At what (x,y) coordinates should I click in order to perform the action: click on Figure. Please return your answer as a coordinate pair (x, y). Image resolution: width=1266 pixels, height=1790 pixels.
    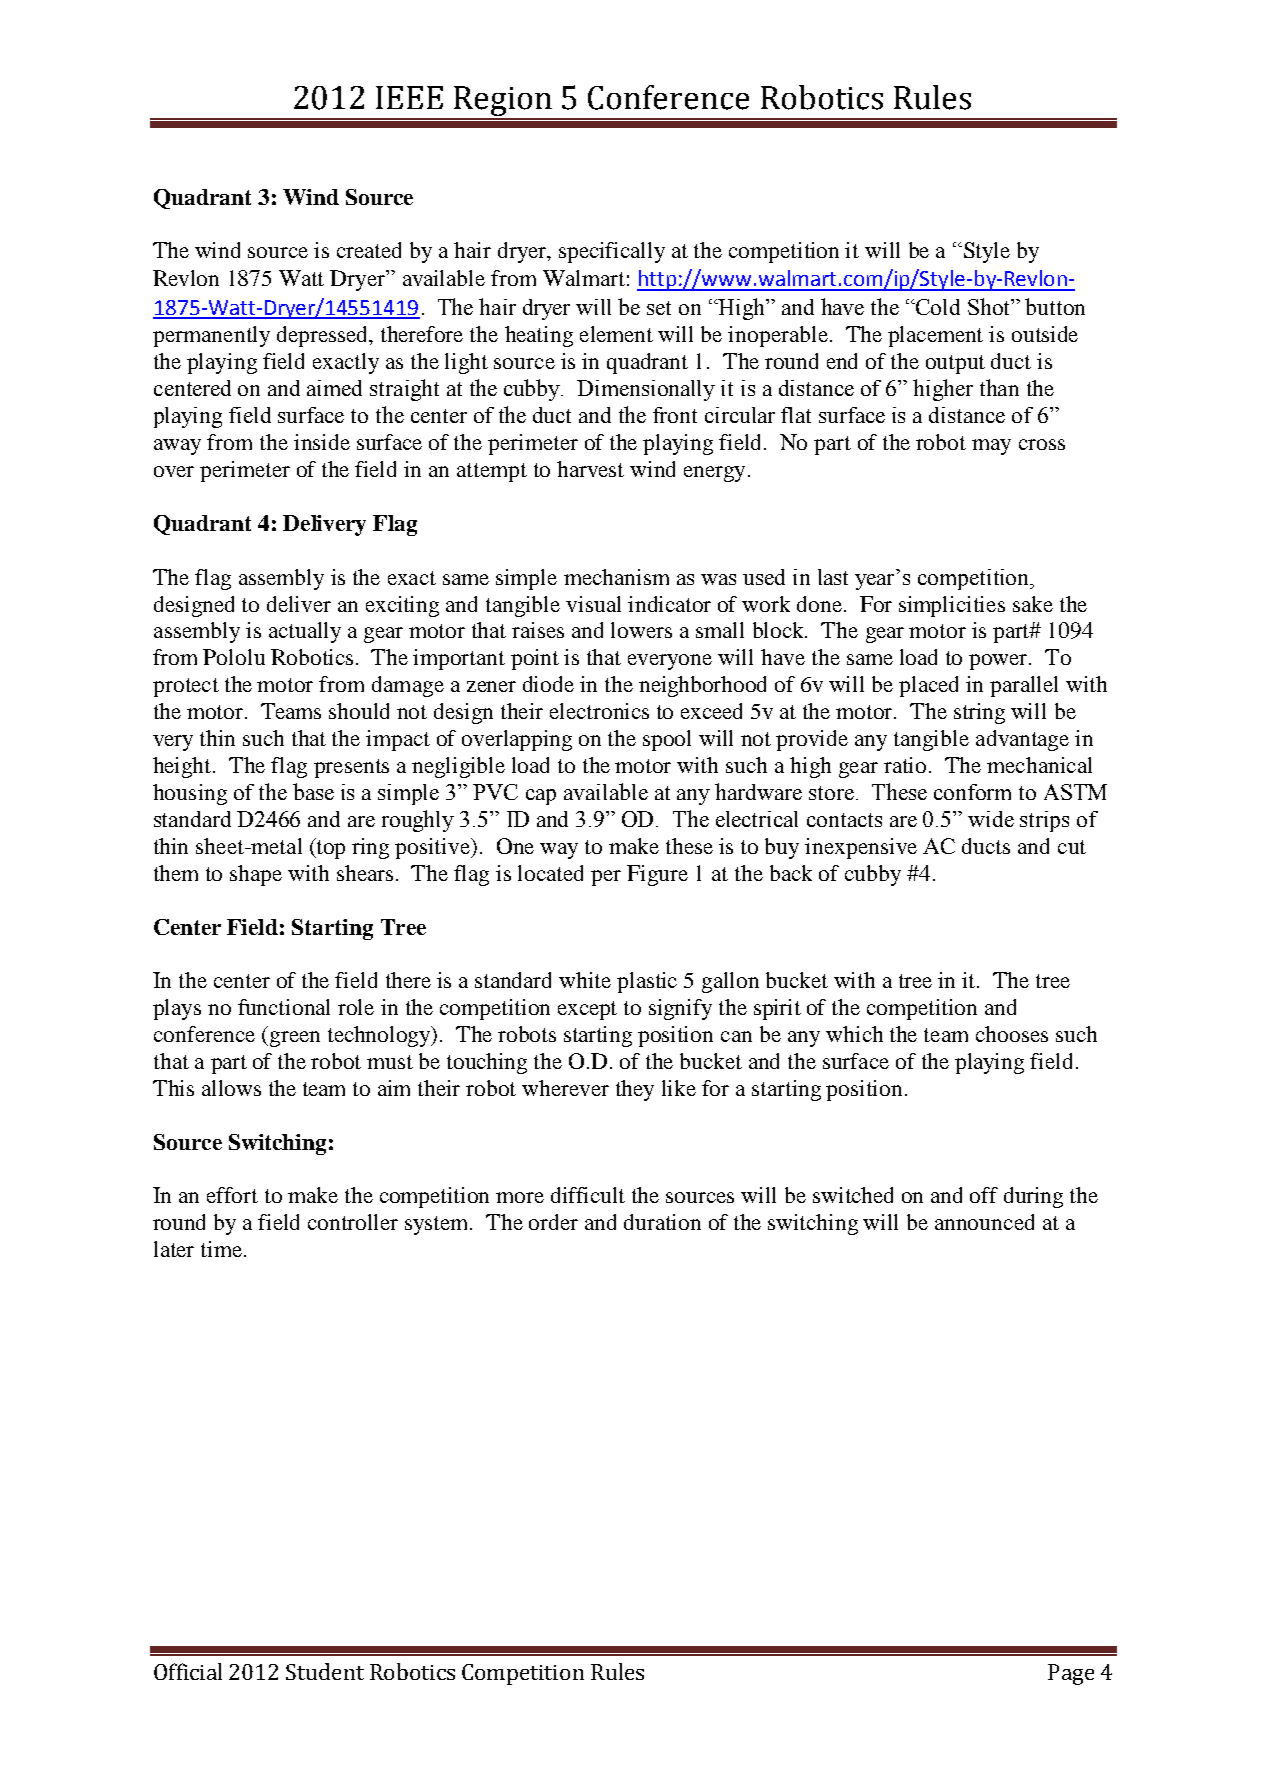
    Looking at the image, I should click on (657, 875).
